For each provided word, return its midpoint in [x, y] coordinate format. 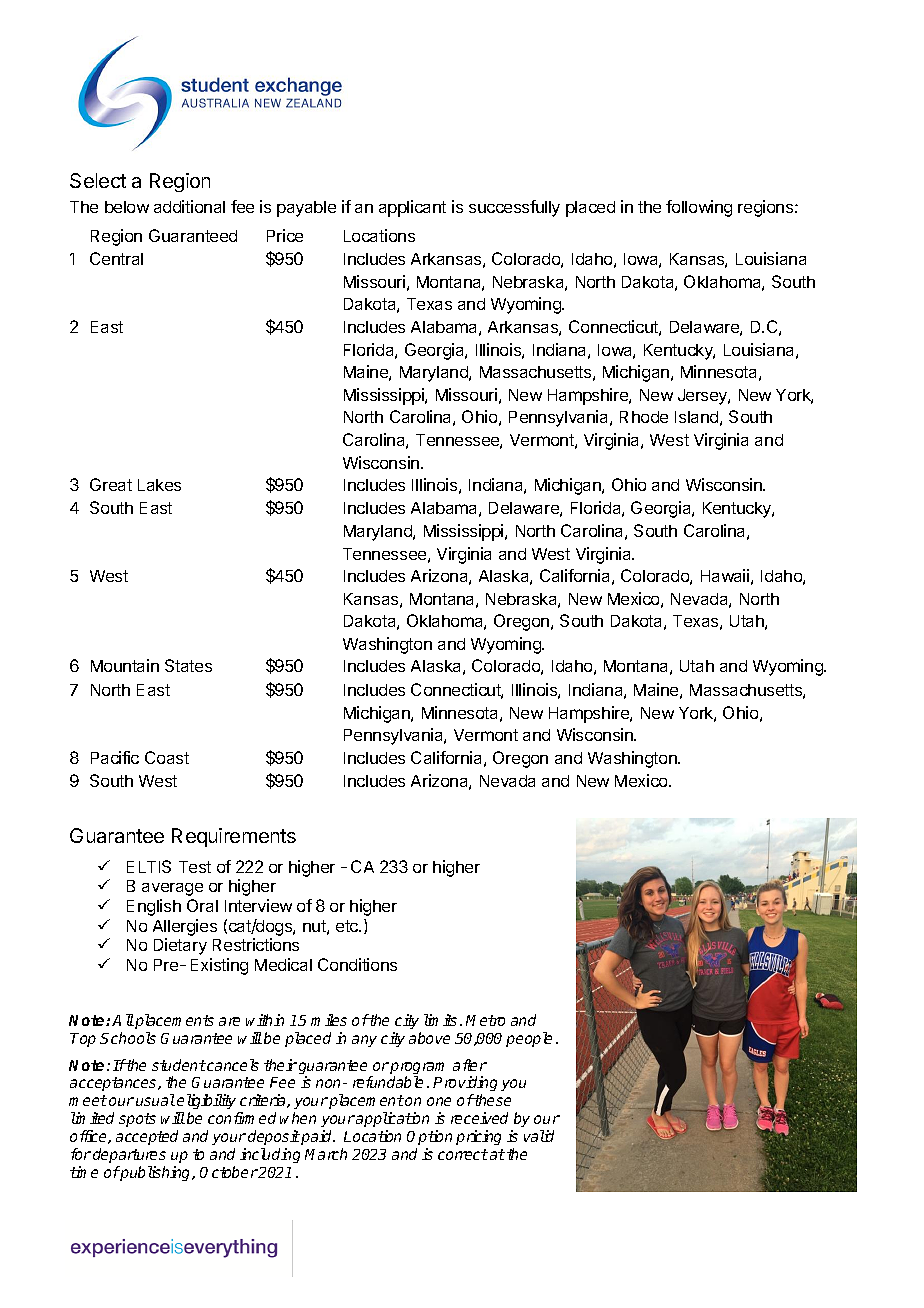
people [529, 1039]
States [188, 665]
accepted [147, 1137]
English [154, 907]
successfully [514, 208]
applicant [412, 208]
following [699, 208]
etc [348, 926]
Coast [167, 757]
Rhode [644, 417]
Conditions [357, 964]
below [127, 207]
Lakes [159, 485]
